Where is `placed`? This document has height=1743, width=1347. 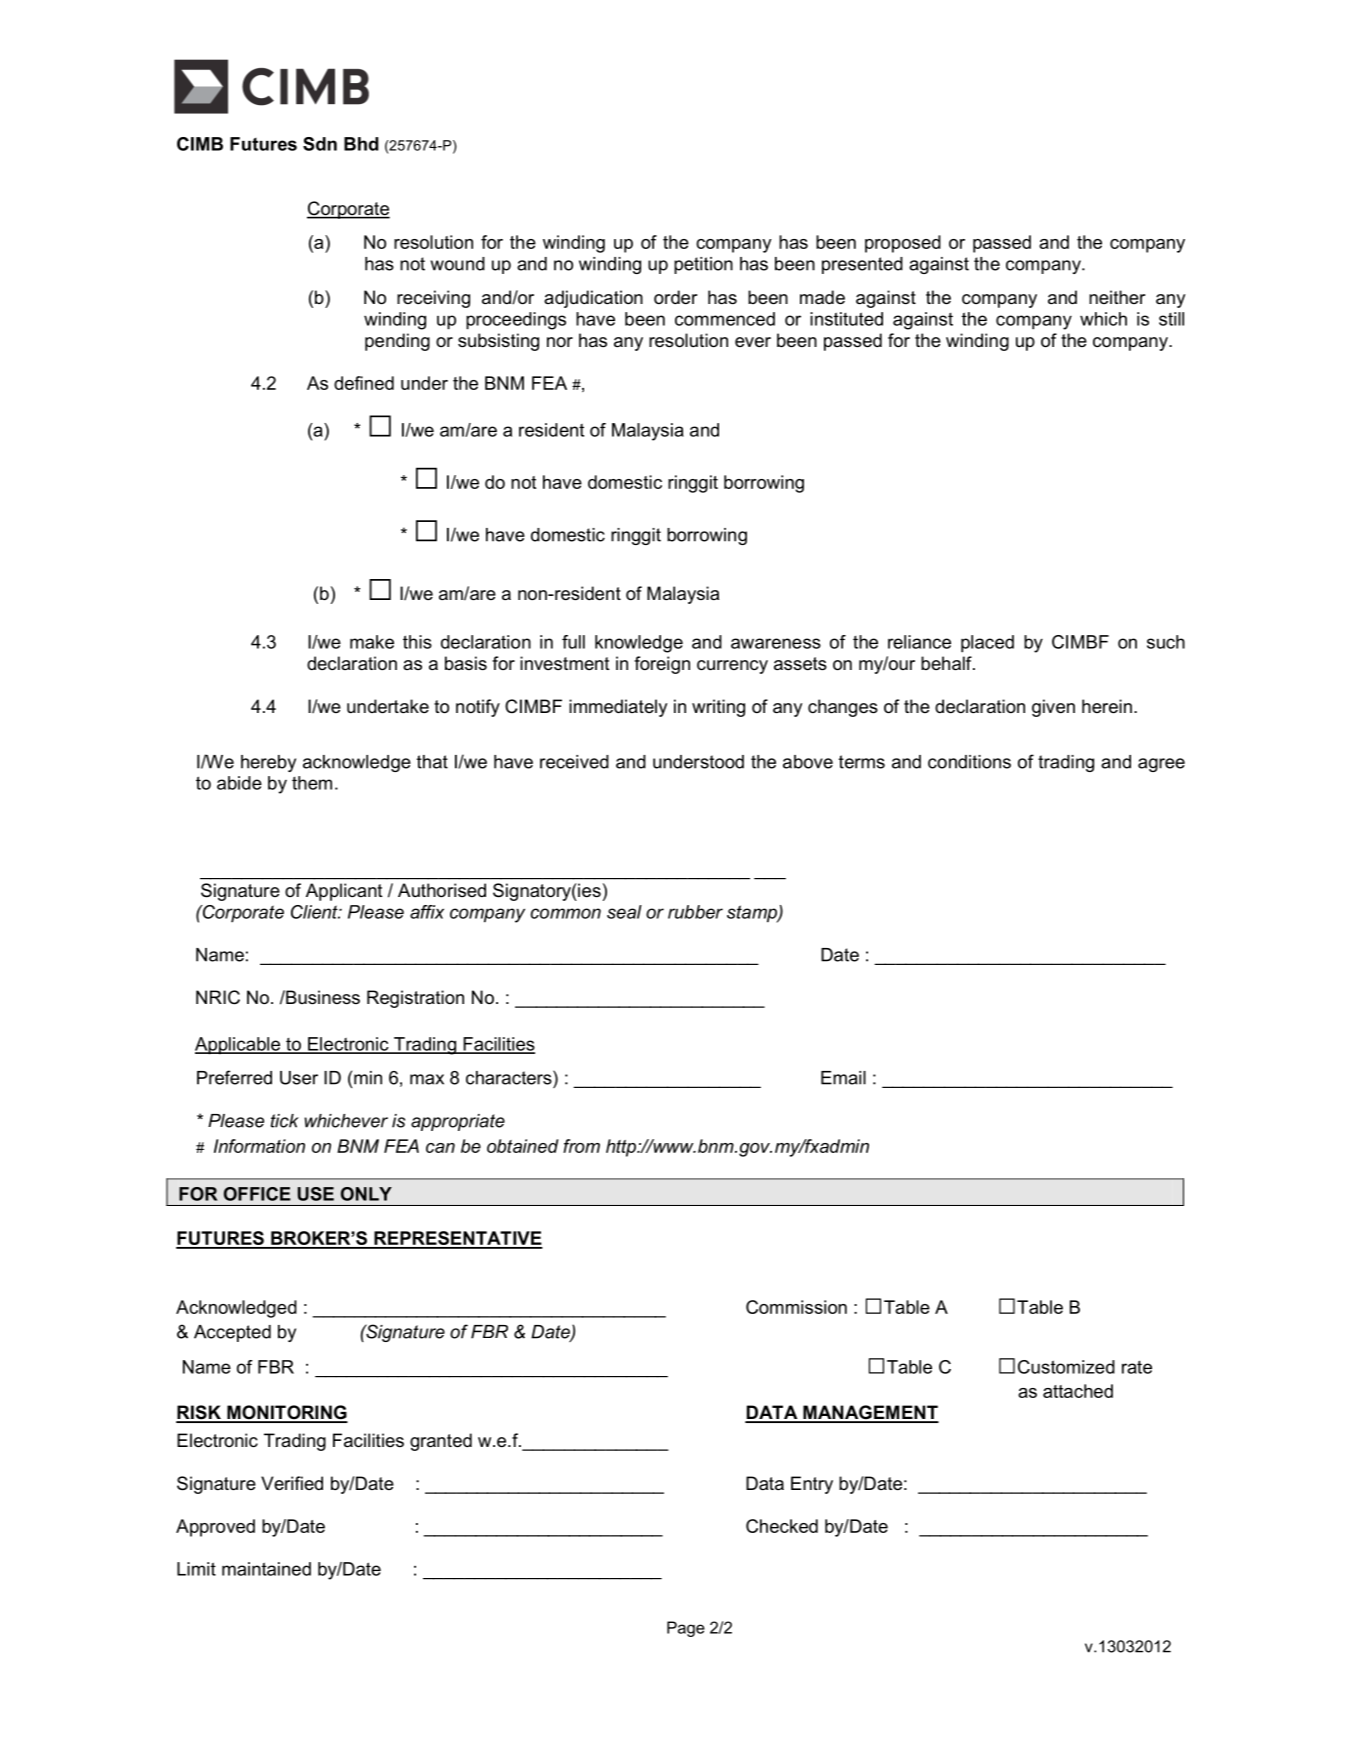 placed is located at coordinates (987, 644).
